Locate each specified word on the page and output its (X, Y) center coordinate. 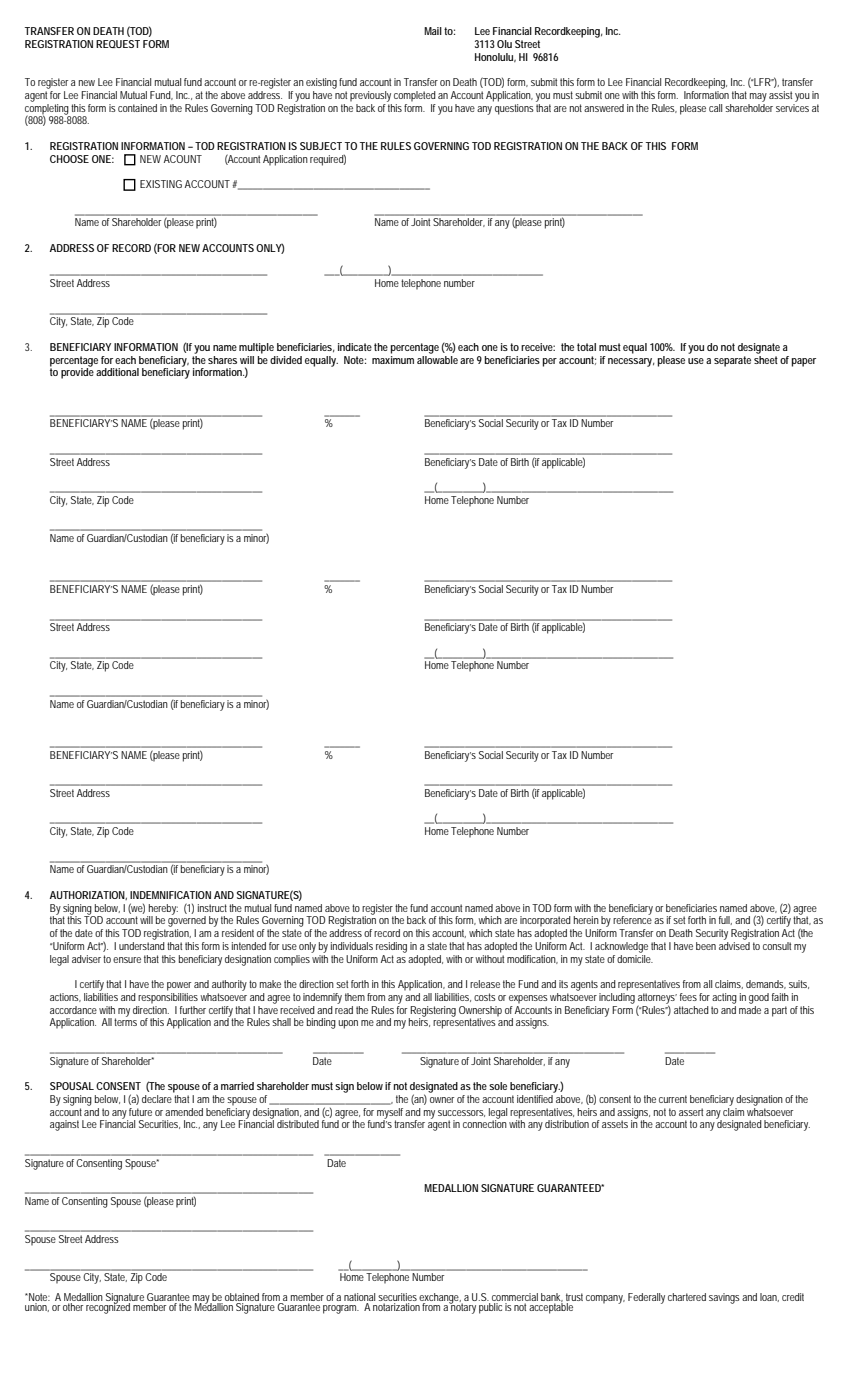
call (715, 108)
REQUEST (118, 44)
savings (724, 1298)
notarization (396, 1305)
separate (732, 361)
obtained (243, 1298)
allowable (437, 358)
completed (415, 96)
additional (117, 372)
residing (391, 947)
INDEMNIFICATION (170, 895)
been (706, 946)
